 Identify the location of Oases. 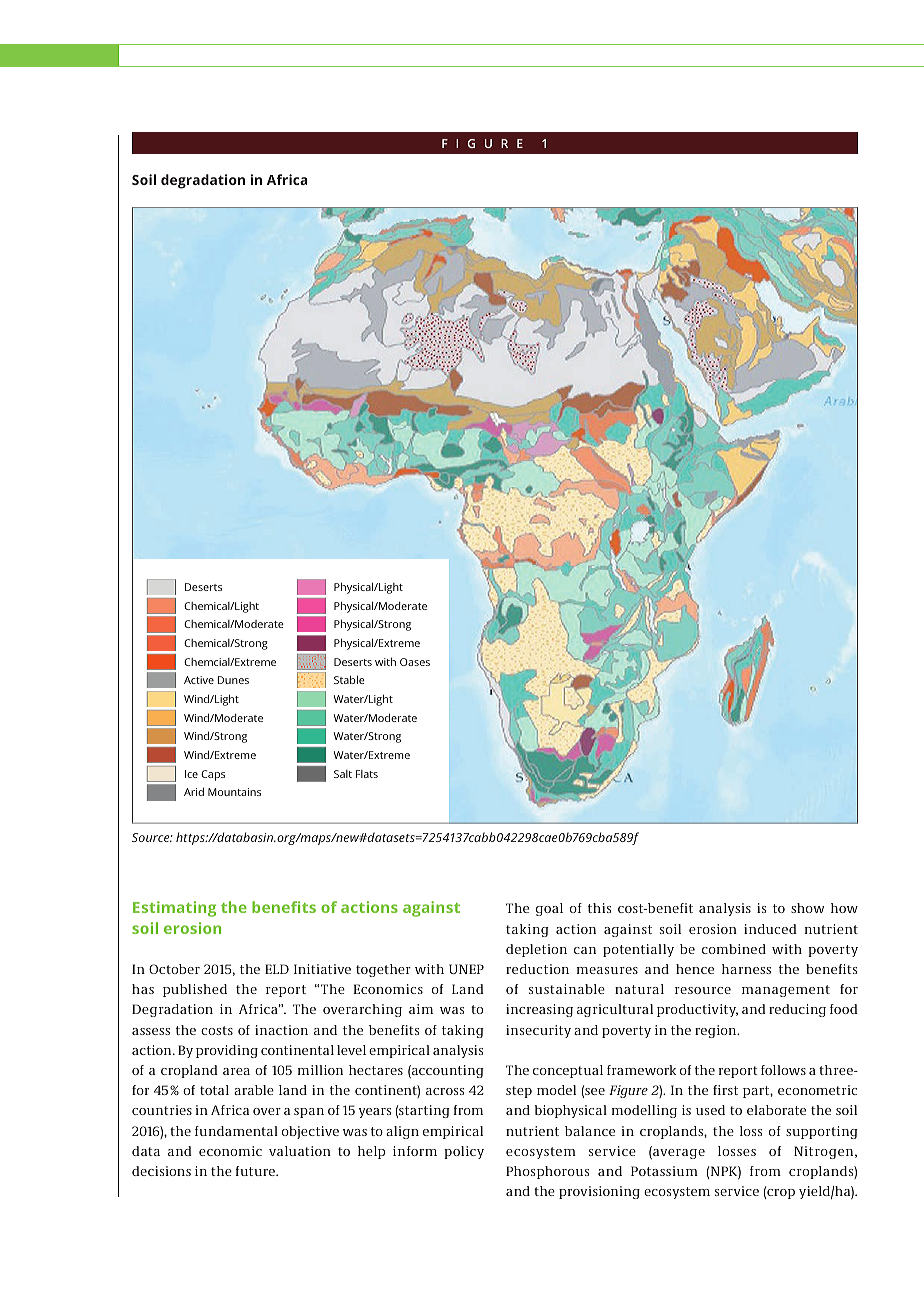
(415, 662).
